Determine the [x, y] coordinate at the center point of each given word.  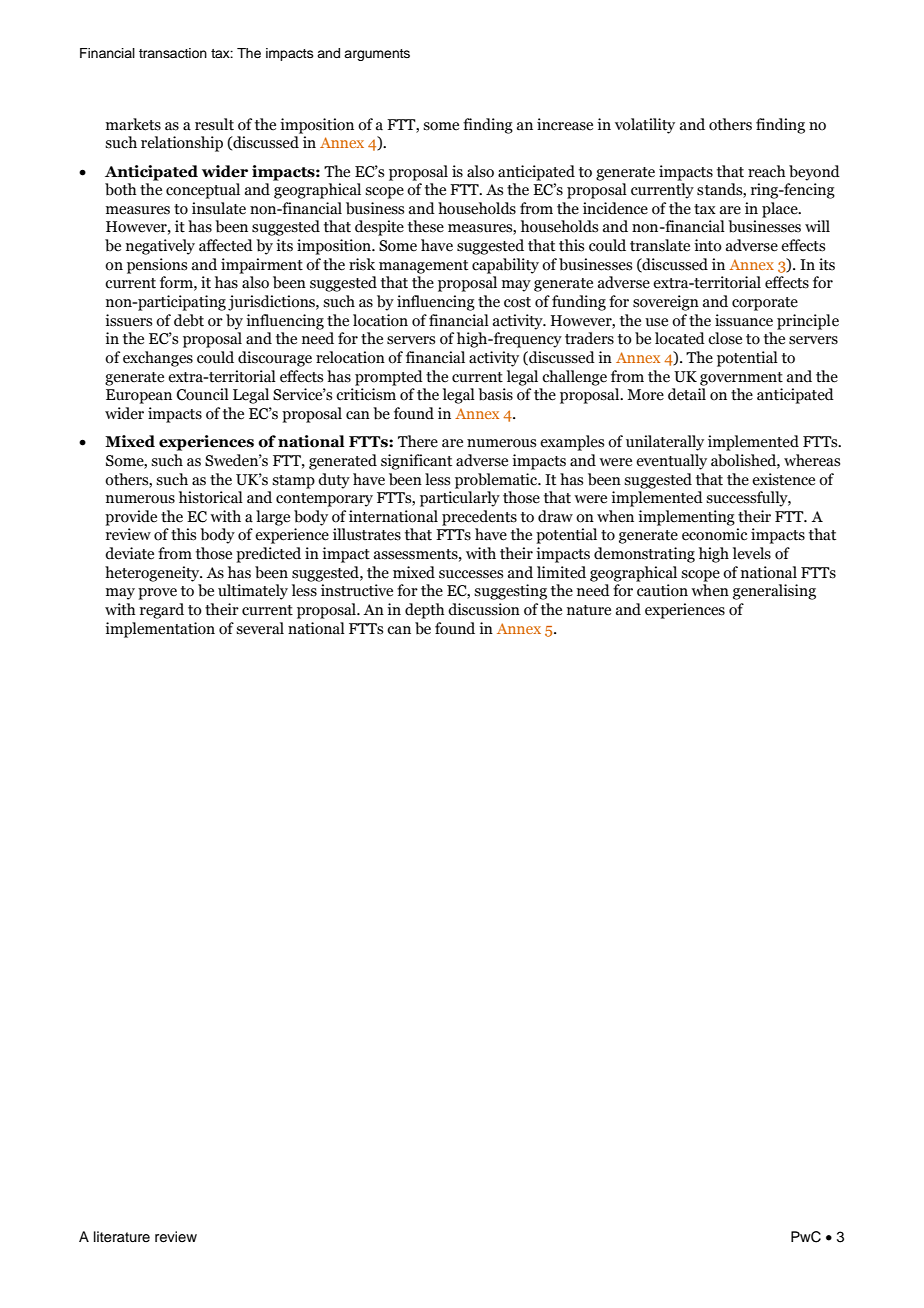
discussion [484, 609]
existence [783, 479]
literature [122, 1237]
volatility [645, 126]
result [214, 124]
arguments [377, 55]
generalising [774, 592]
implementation [160, 630]
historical [211, 497]
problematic [497, 481]
